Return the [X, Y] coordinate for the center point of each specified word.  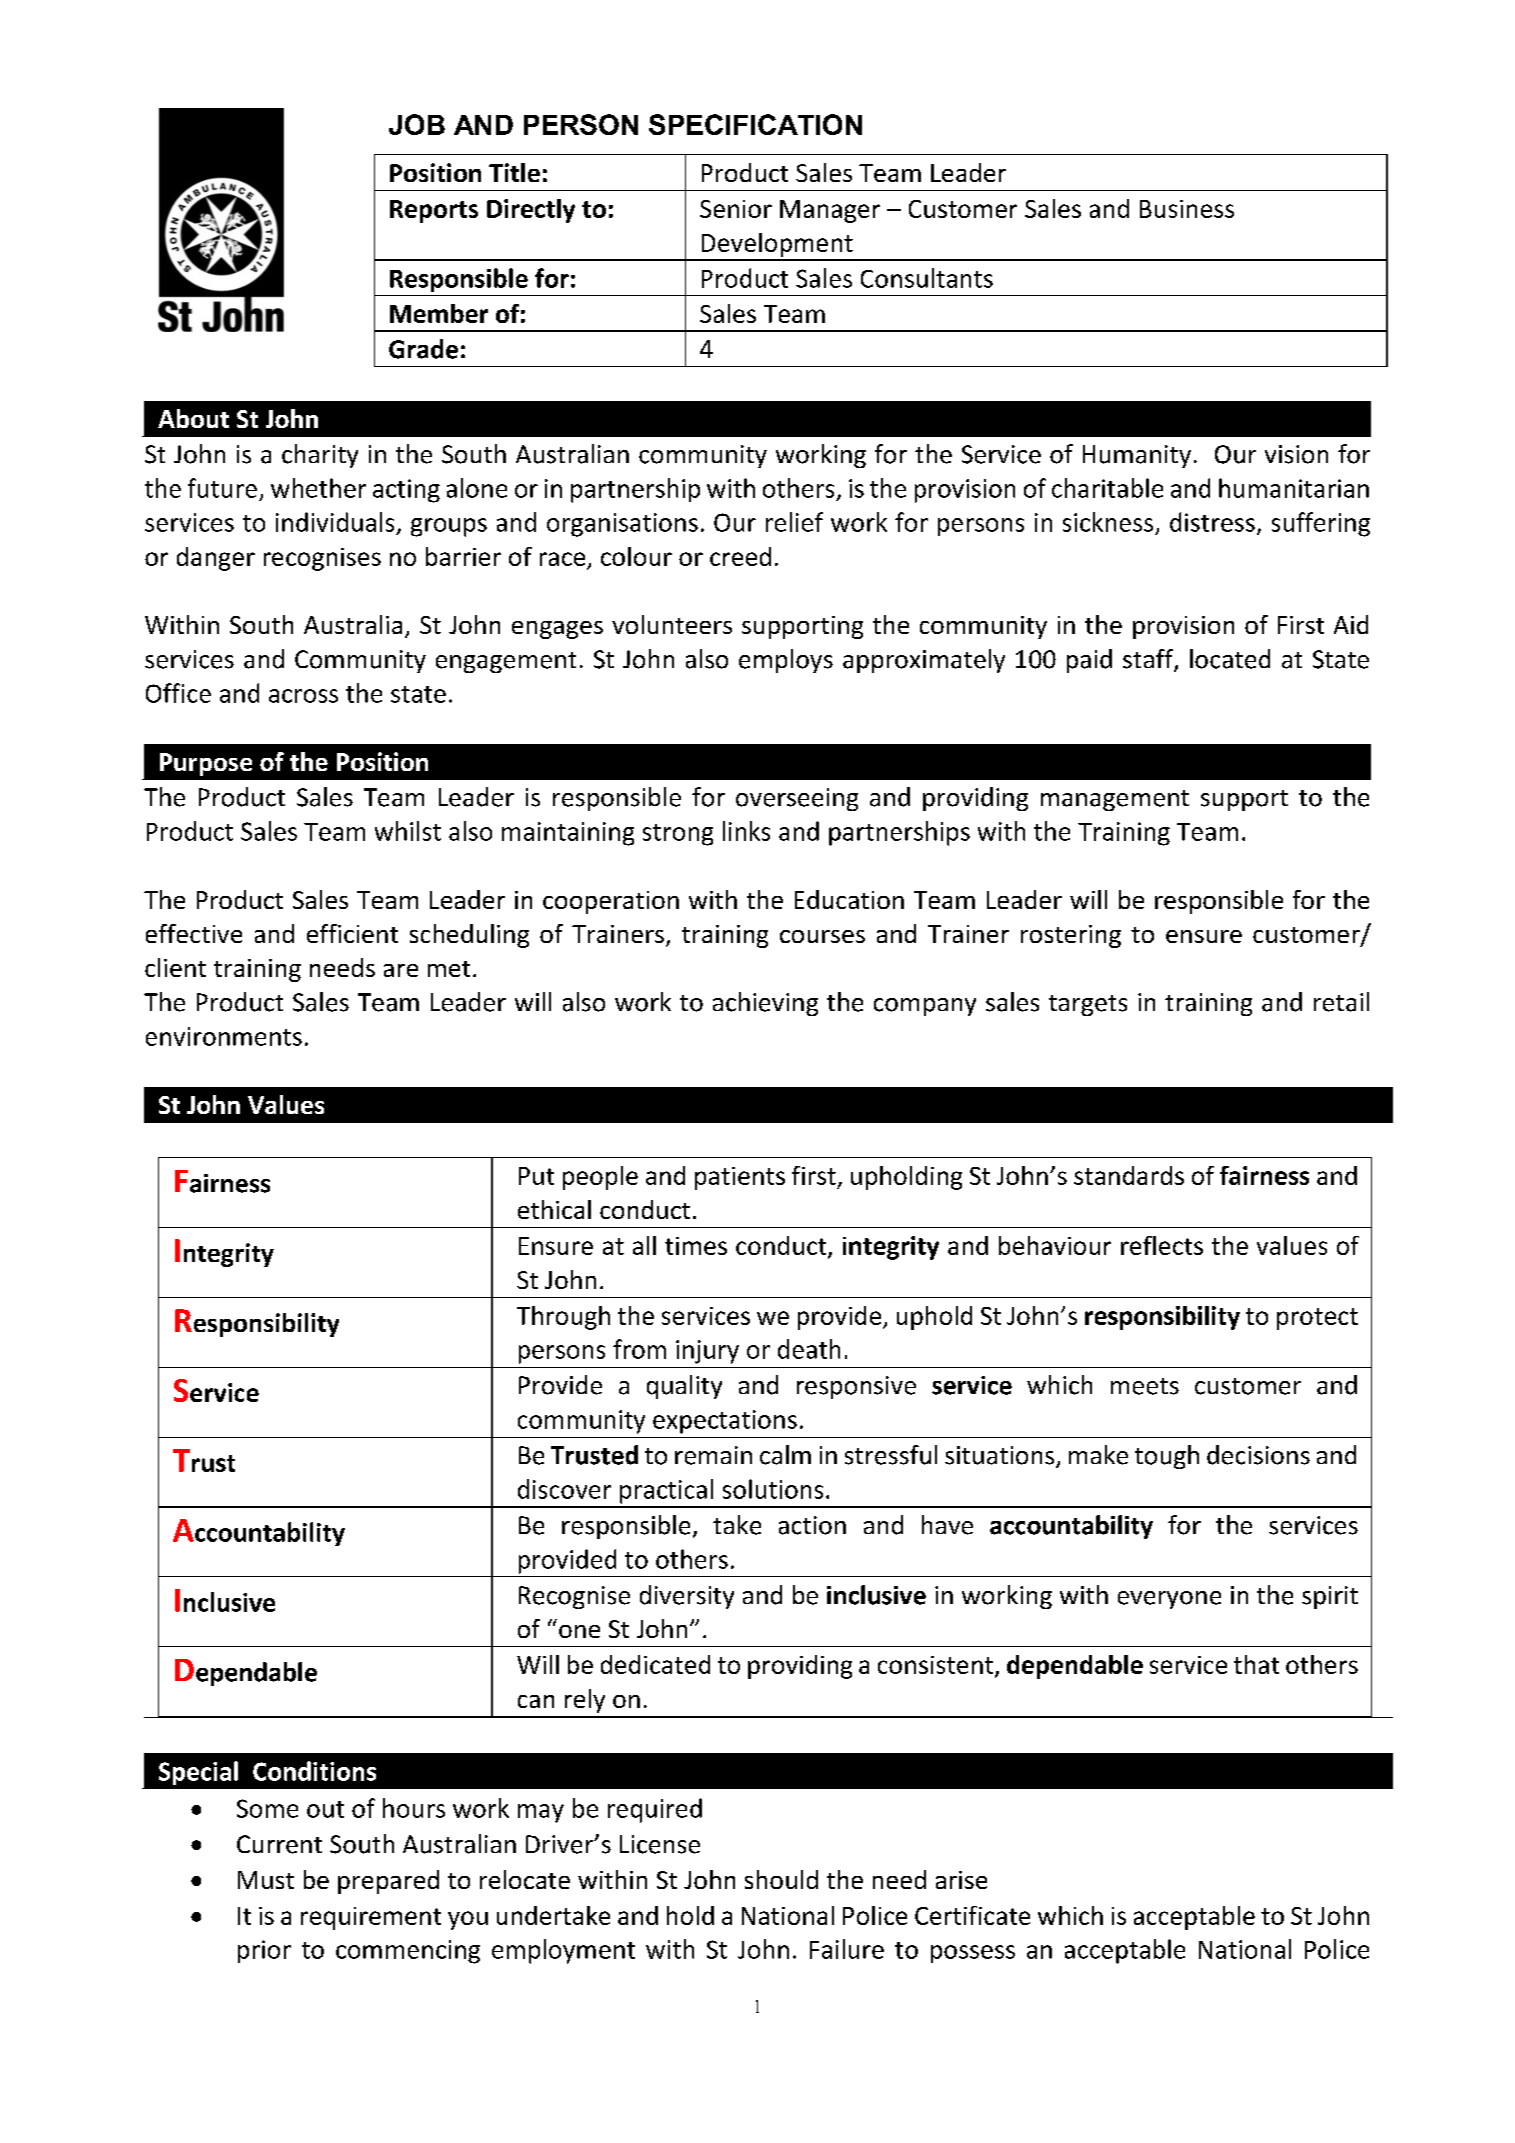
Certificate [972, 1915]
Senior [736, 209]
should [781, 1879]
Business [1187, 209]
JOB [417, 124]
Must [266, 1880]
